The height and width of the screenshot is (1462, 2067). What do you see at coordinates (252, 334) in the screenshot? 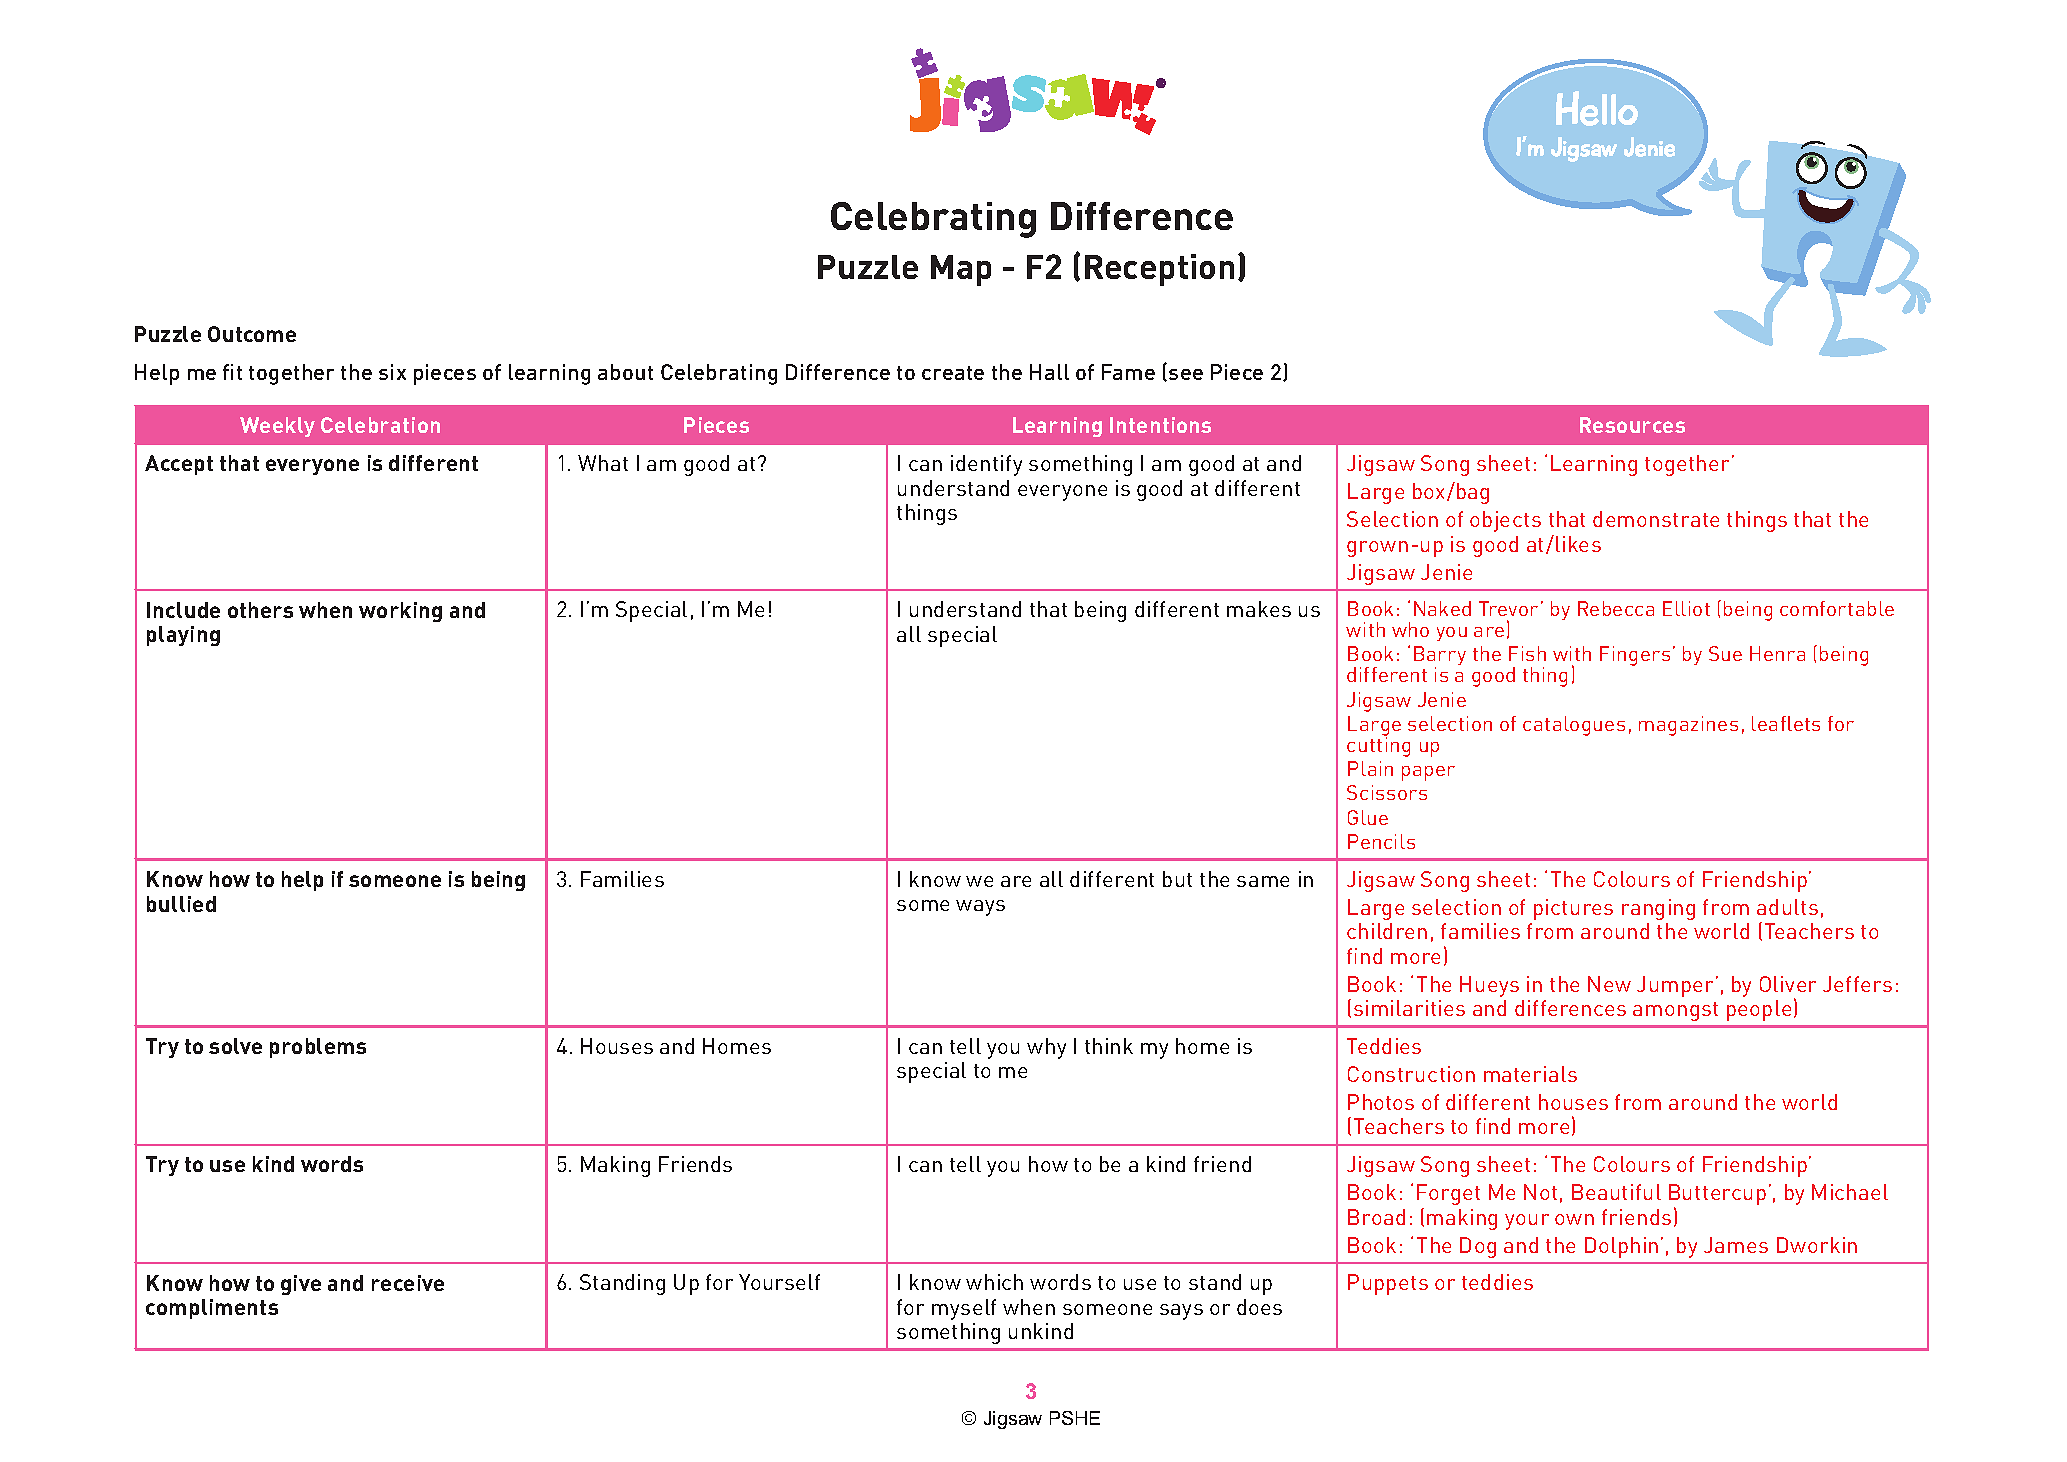
I see `Outcome` at bounding box center [252, 334].
